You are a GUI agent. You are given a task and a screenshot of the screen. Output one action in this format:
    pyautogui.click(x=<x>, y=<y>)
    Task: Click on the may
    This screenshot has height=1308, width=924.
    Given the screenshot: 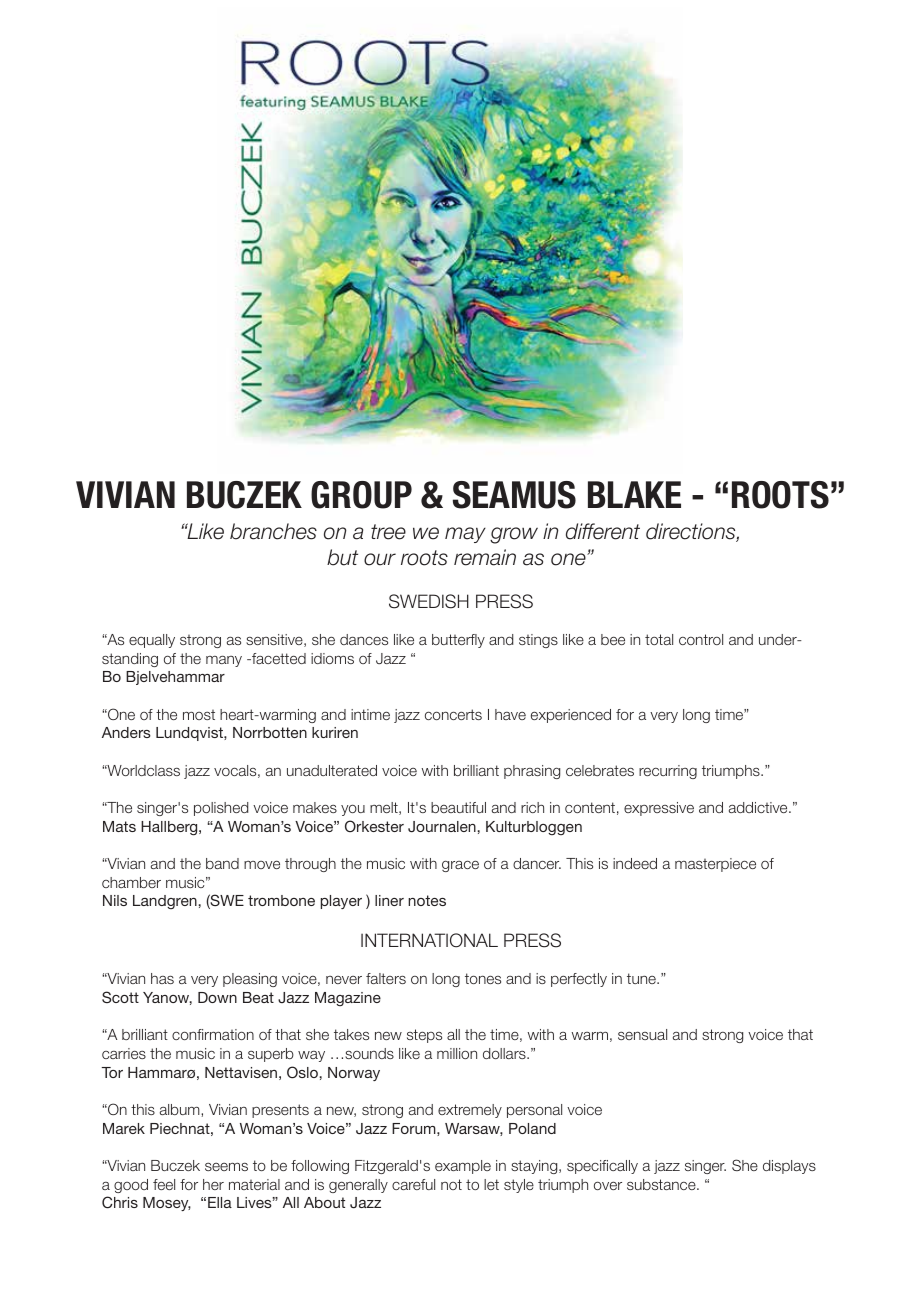 What is the action you would take?
    pyautogui.click(x=465, y=535)
